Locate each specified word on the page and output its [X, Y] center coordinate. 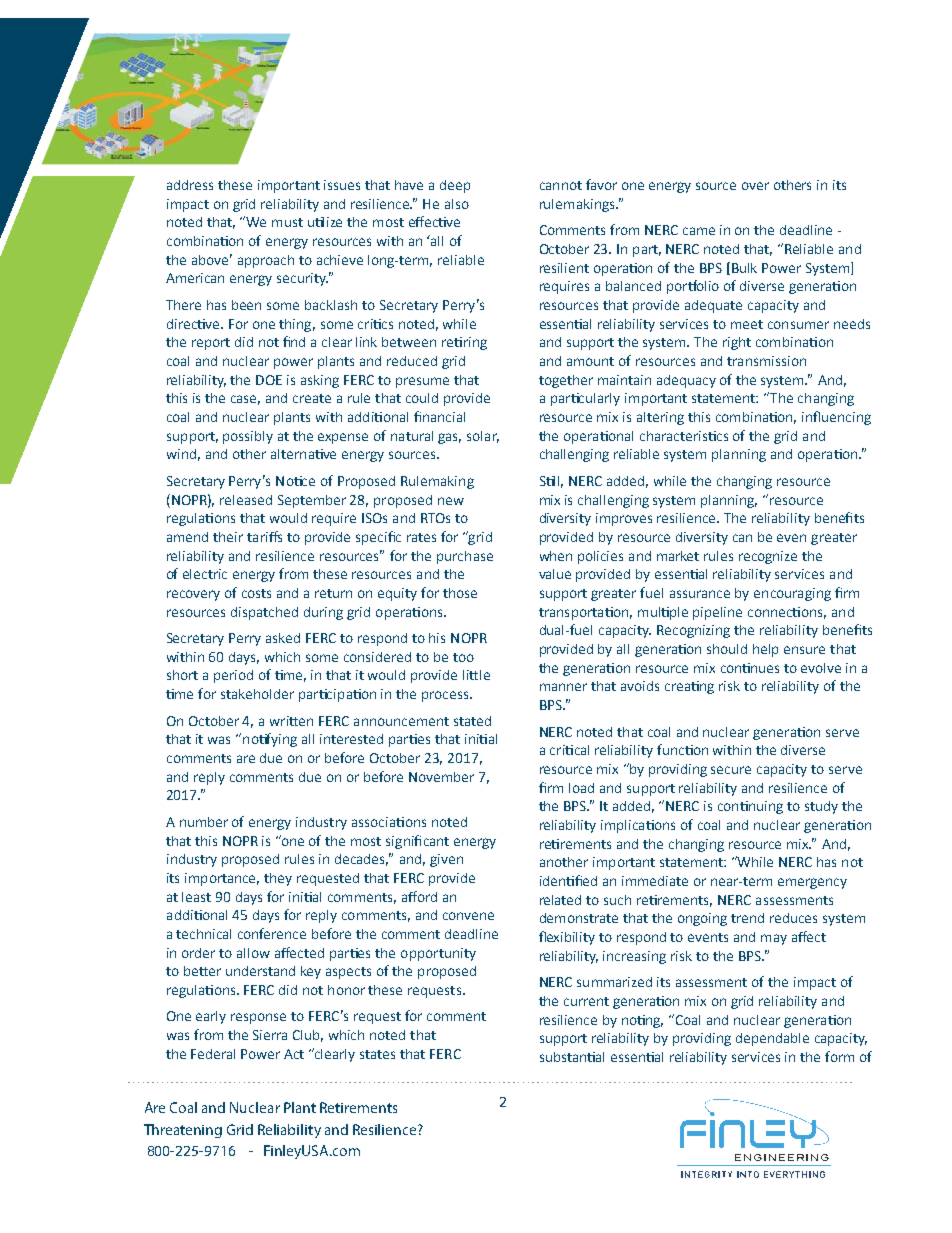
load [581, 788]
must [287, 222]
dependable [772, 1039]
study [821, 807]
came [699, 231]
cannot [561, 185]
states [377, 1054]
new [451, 501]
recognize [768, 557]
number [204, 822]
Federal [213, 1054]
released [246, 500]
